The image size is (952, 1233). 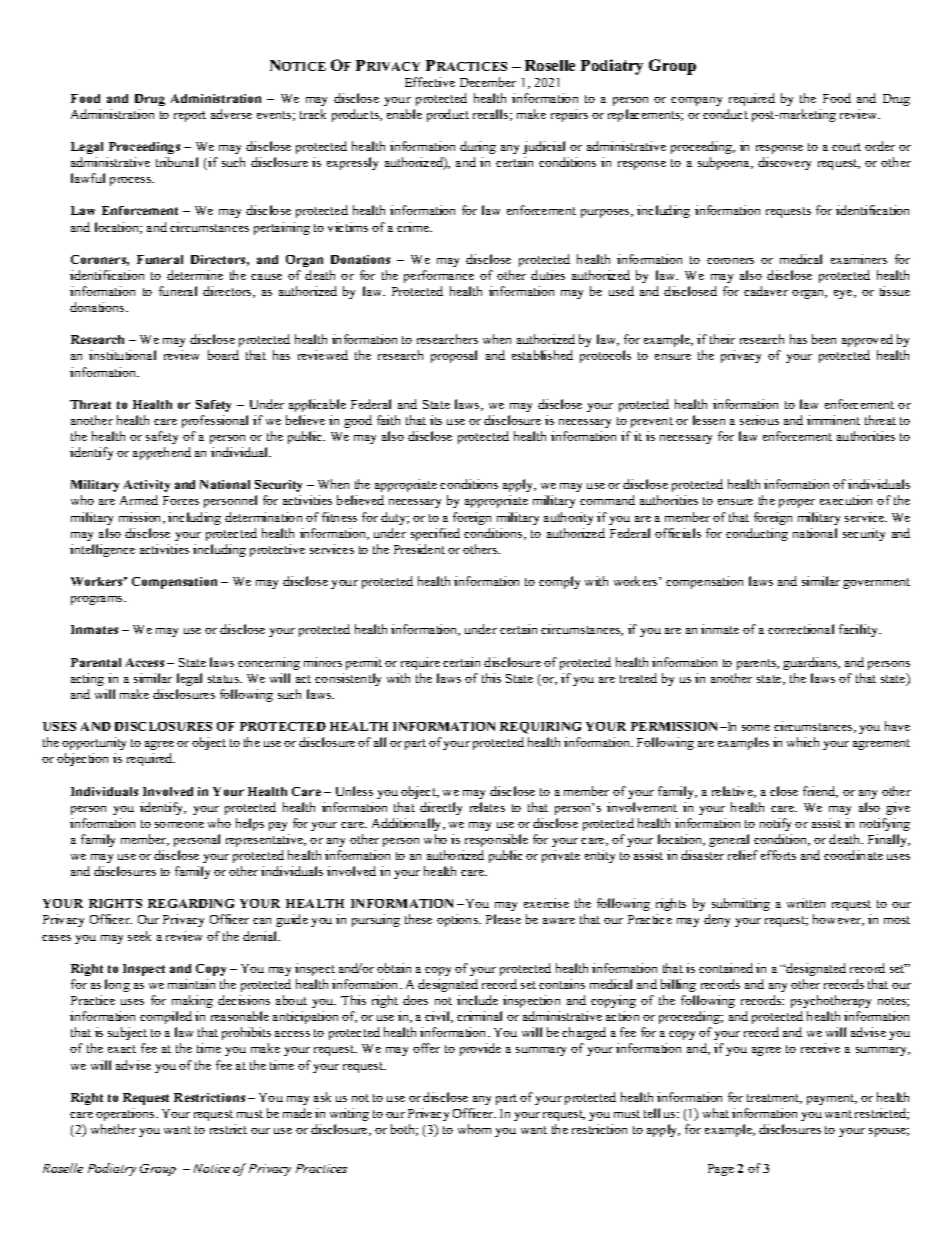 I want to click on relates, so click(x=487, y=807).
